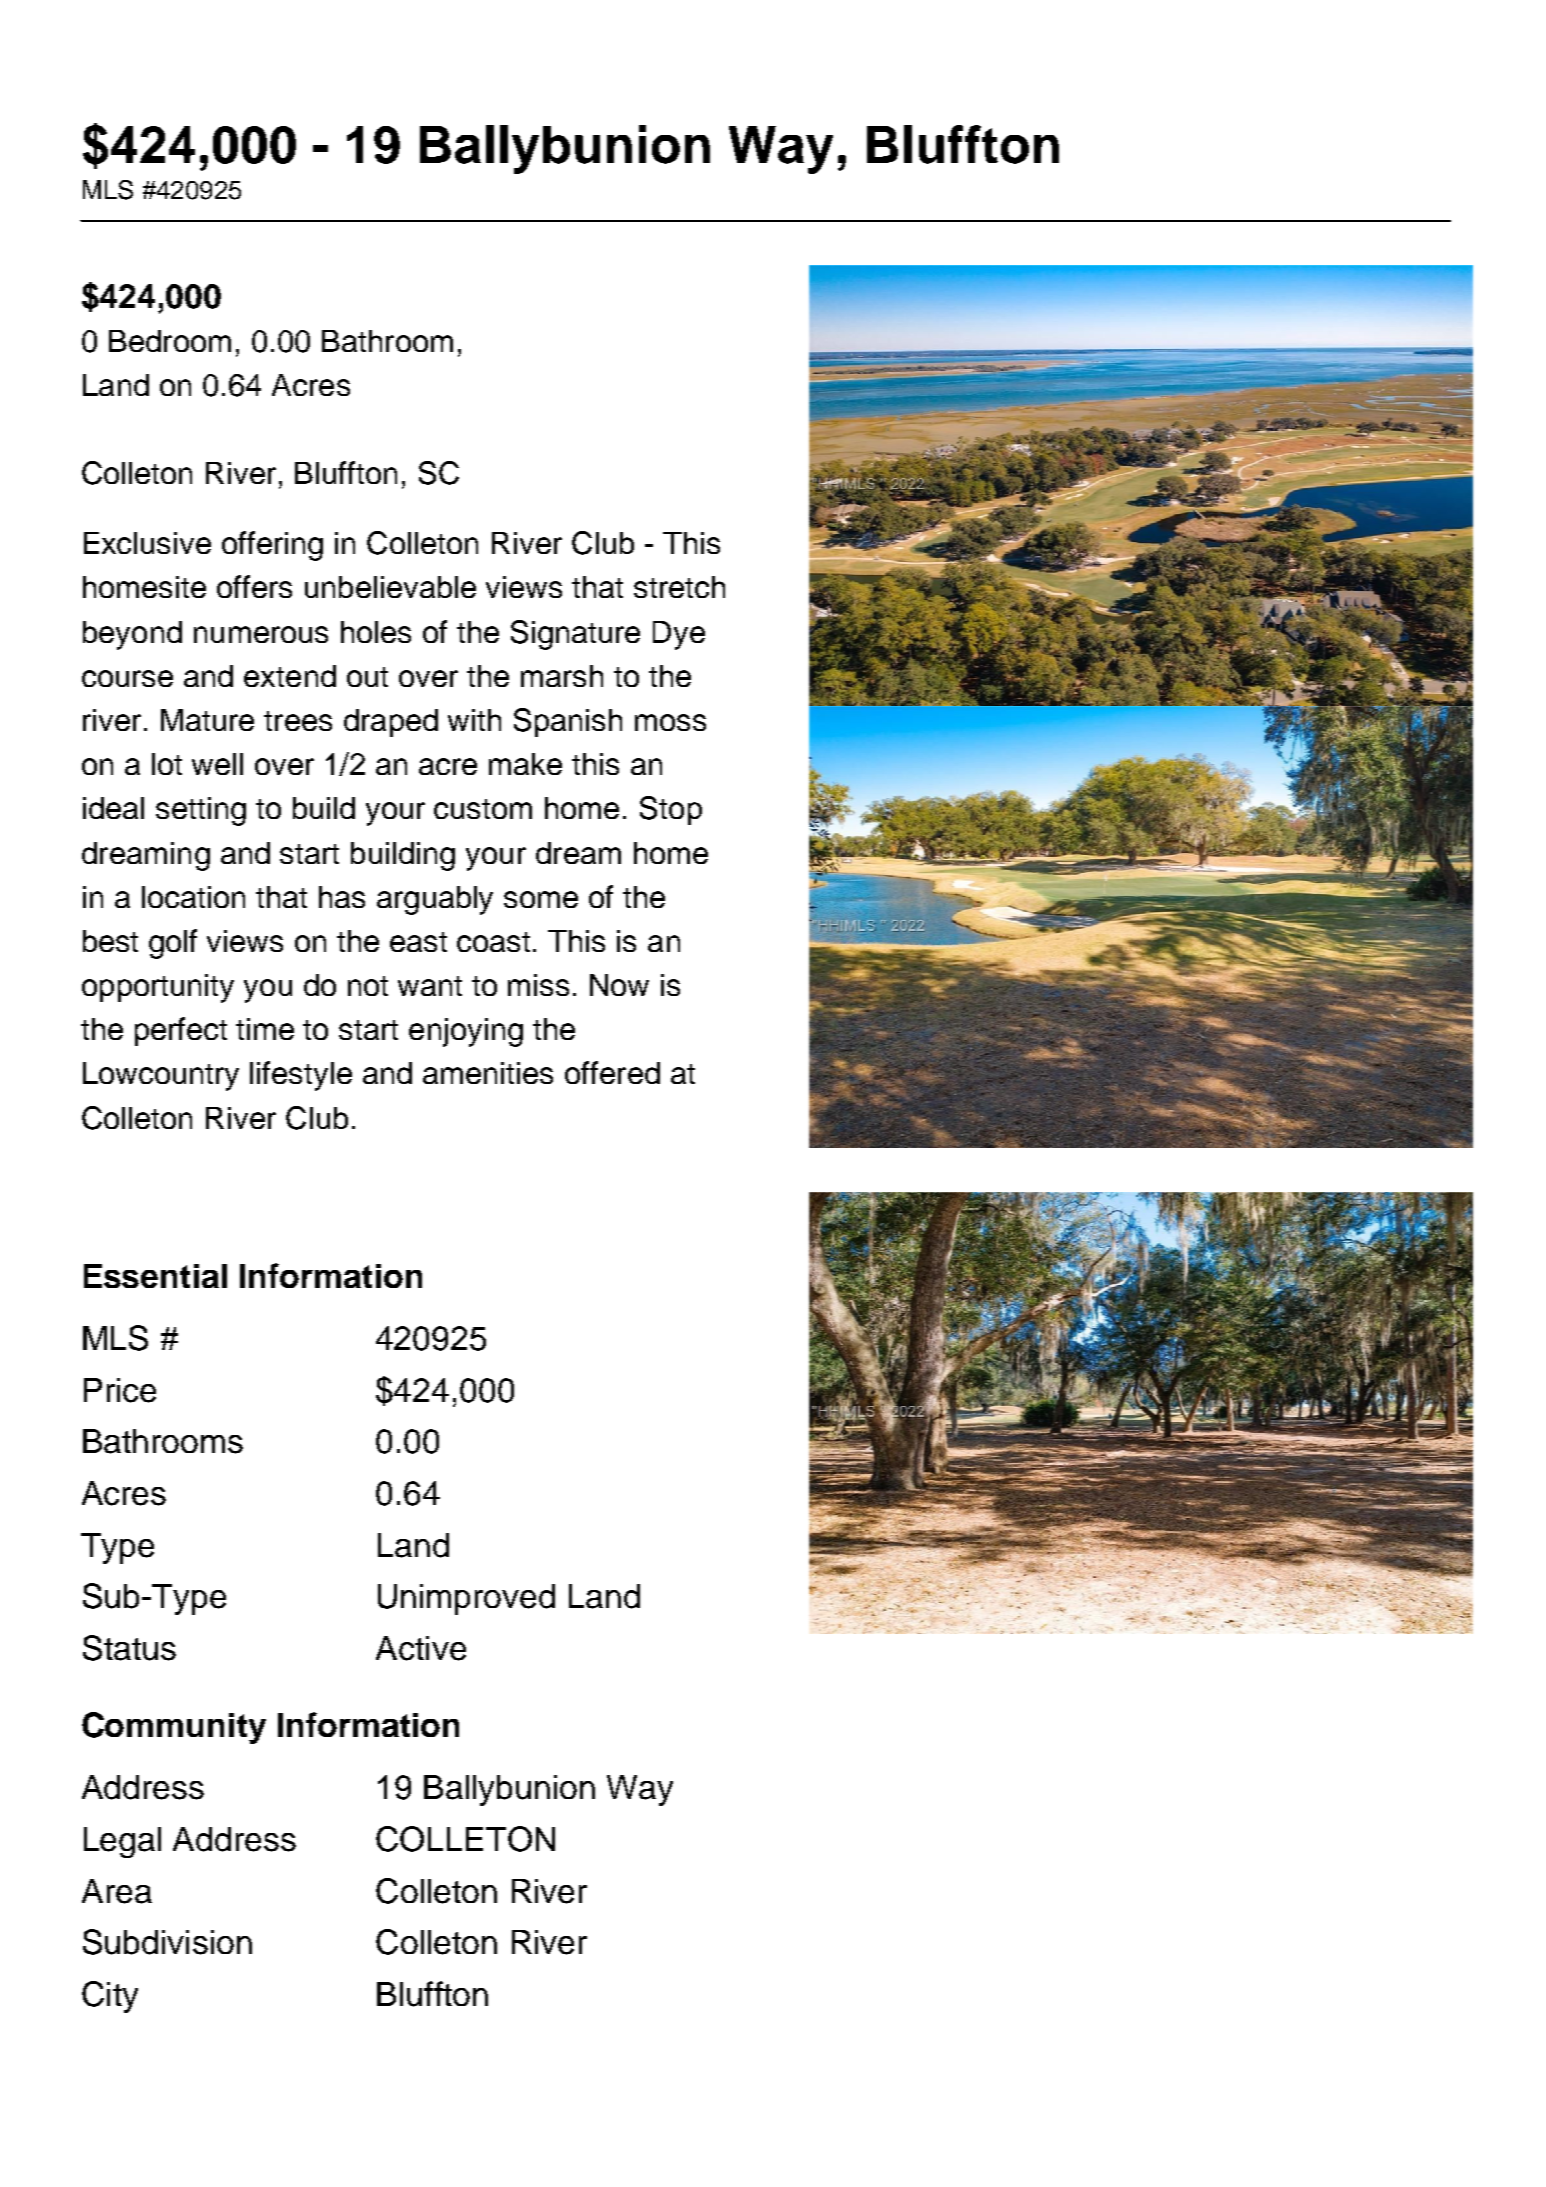 This document has width=1546, height=2187. I want to click on Subdivision, so click(167, 1942).
